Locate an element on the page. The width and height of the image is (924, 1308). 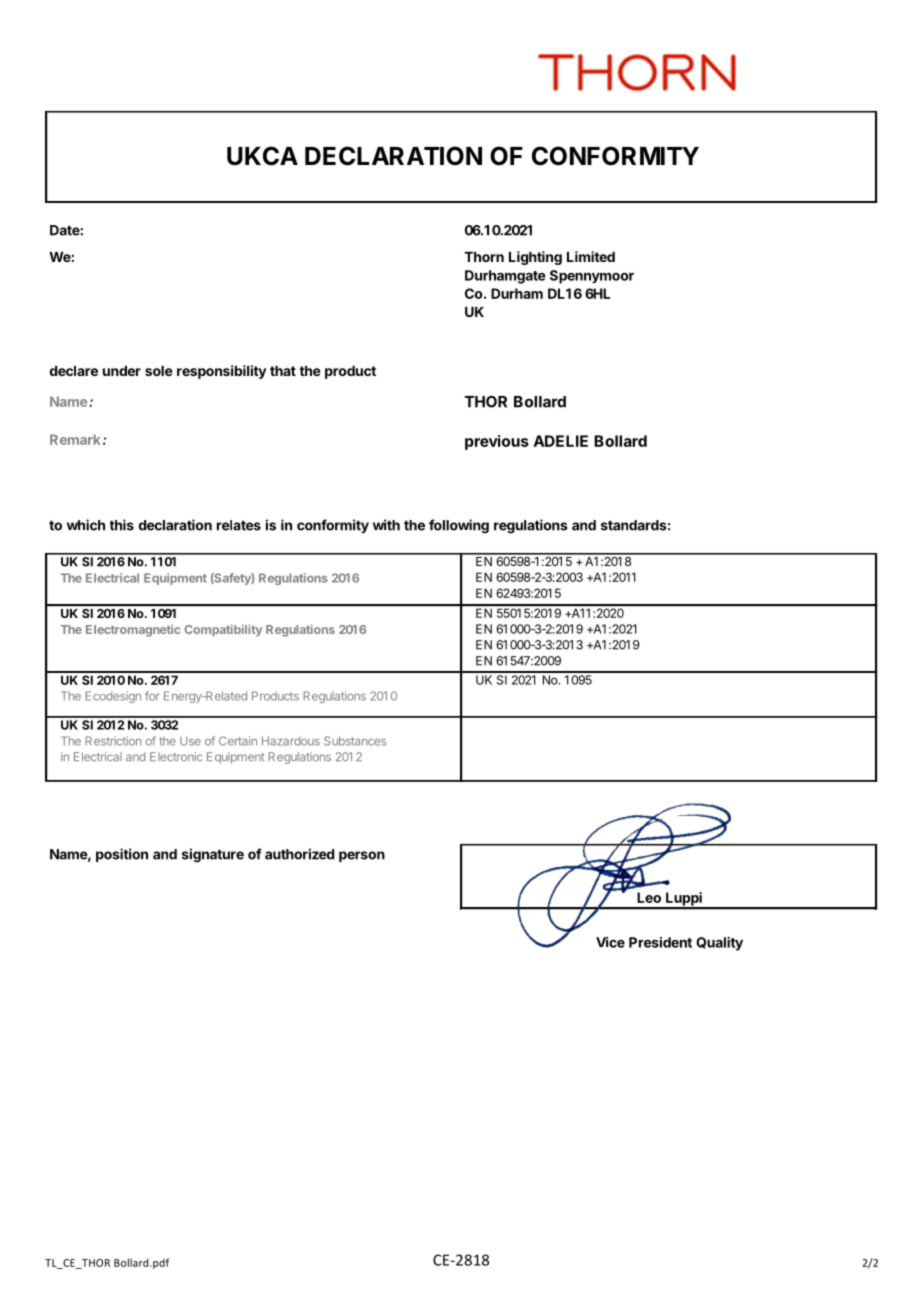
Leo is located at coordinates (649, 897).
